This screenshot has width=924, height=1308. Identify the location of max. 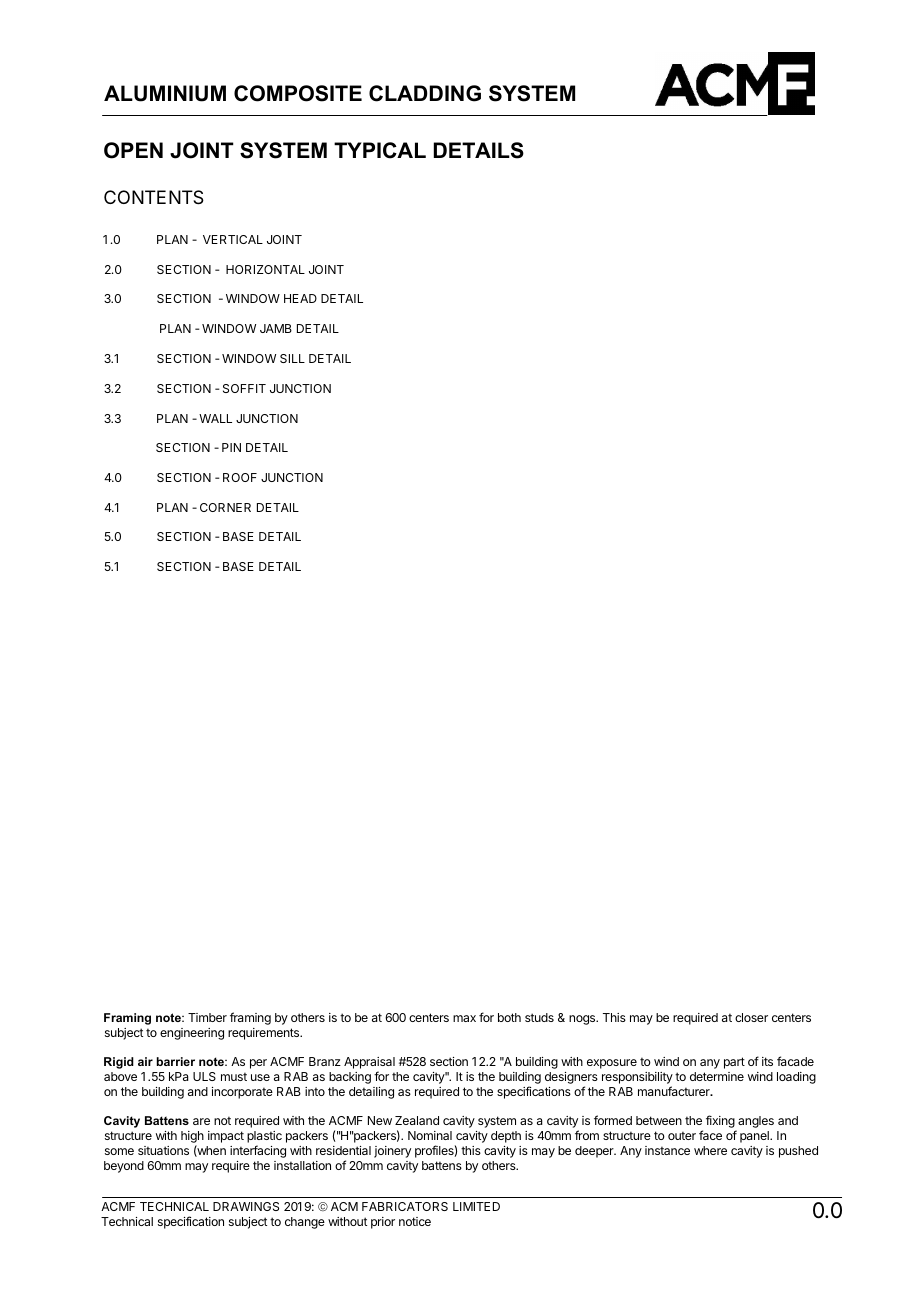
(464, 1018).
